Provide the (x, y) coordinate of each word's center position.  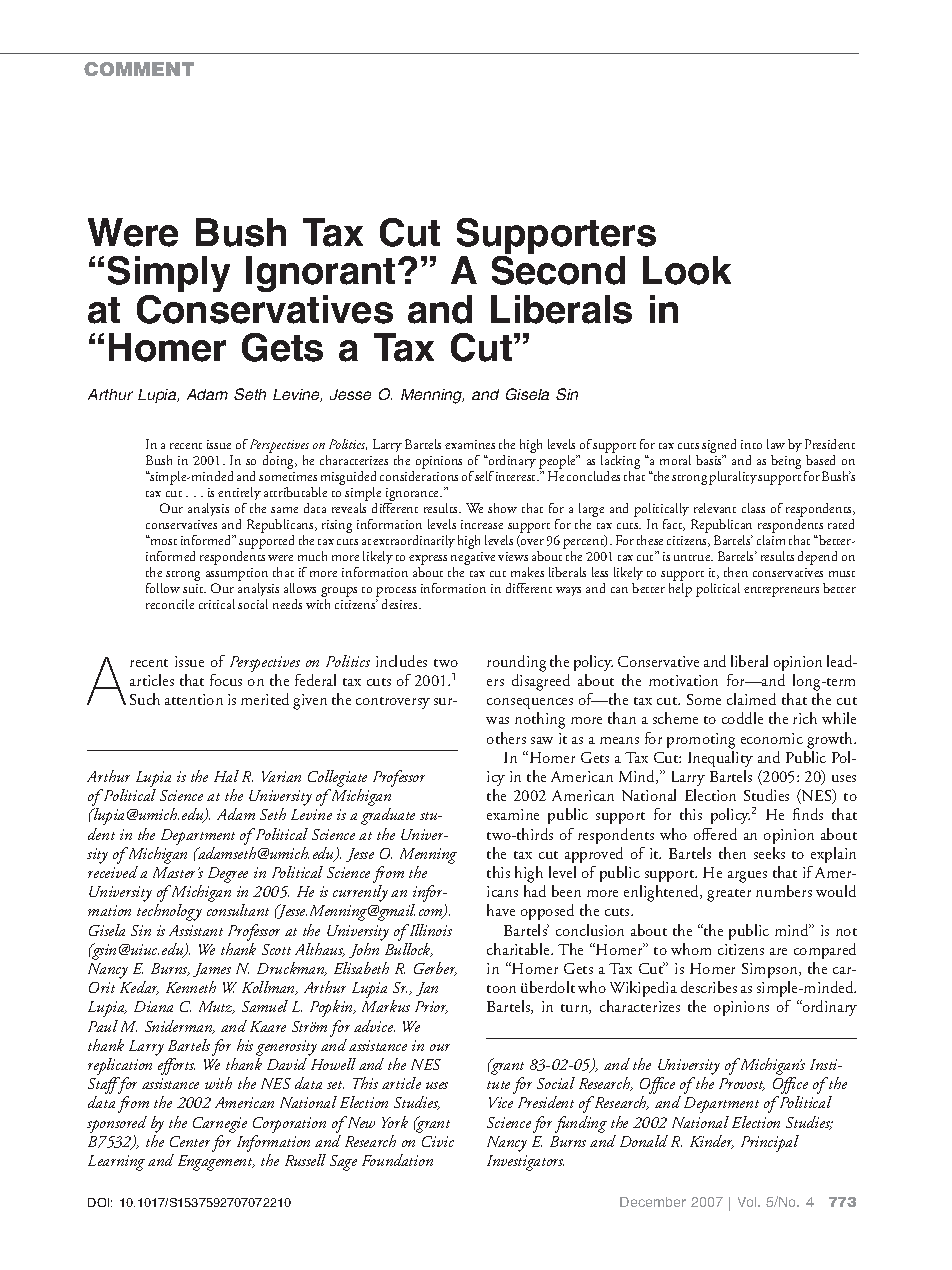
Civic (438, 1141)
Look (687, 270)
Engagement (216, 1163)
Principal (770, 1143)
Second (558, 270)
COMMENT (139, 69)
